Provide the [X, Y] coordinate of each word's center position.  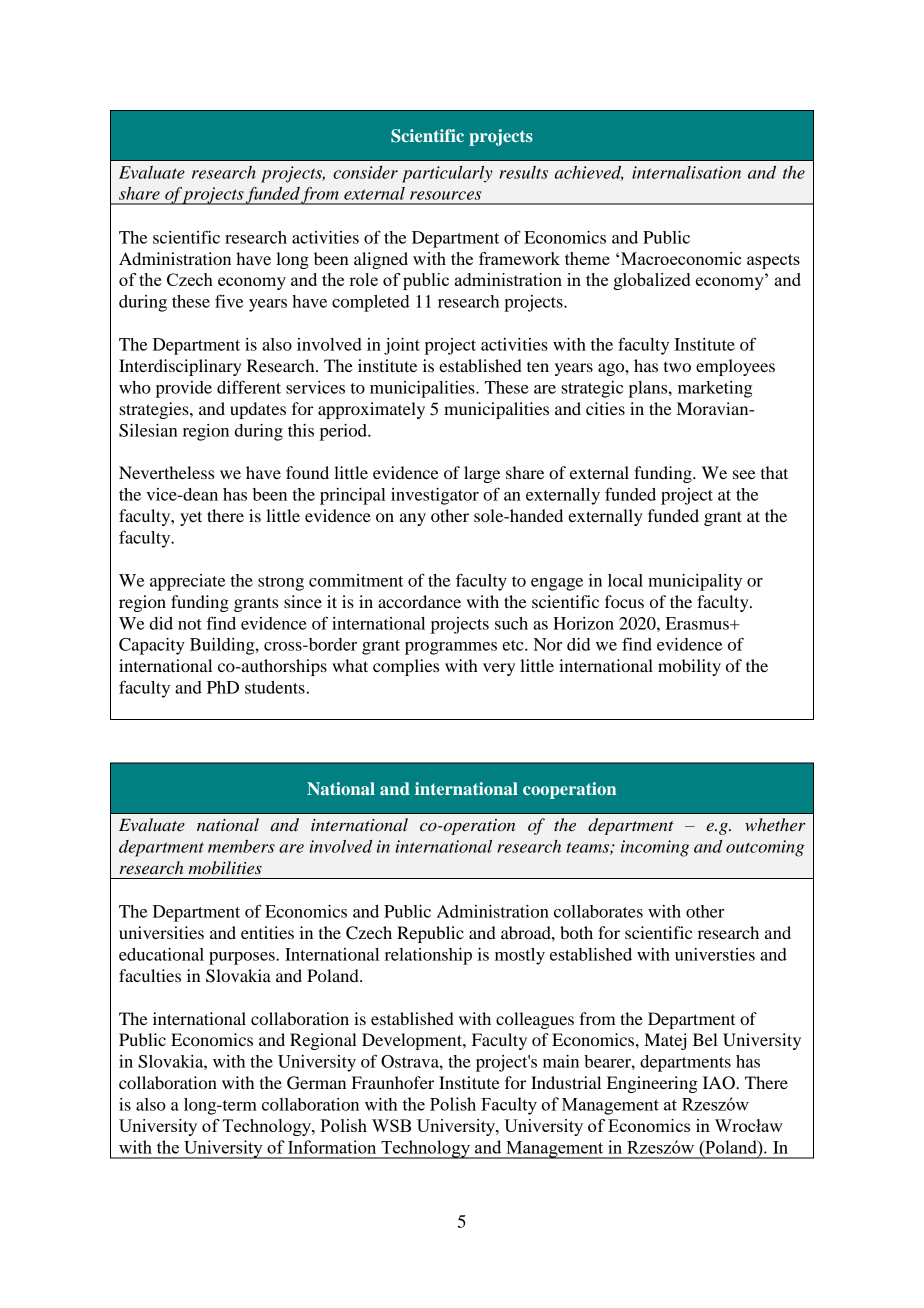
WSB [391, 1125]
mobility [689, 667]
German [316, 1083]
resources [445, 195]
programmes [451, 648]
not [190, 624]
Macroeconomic [681, 258]
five [229, 301]
